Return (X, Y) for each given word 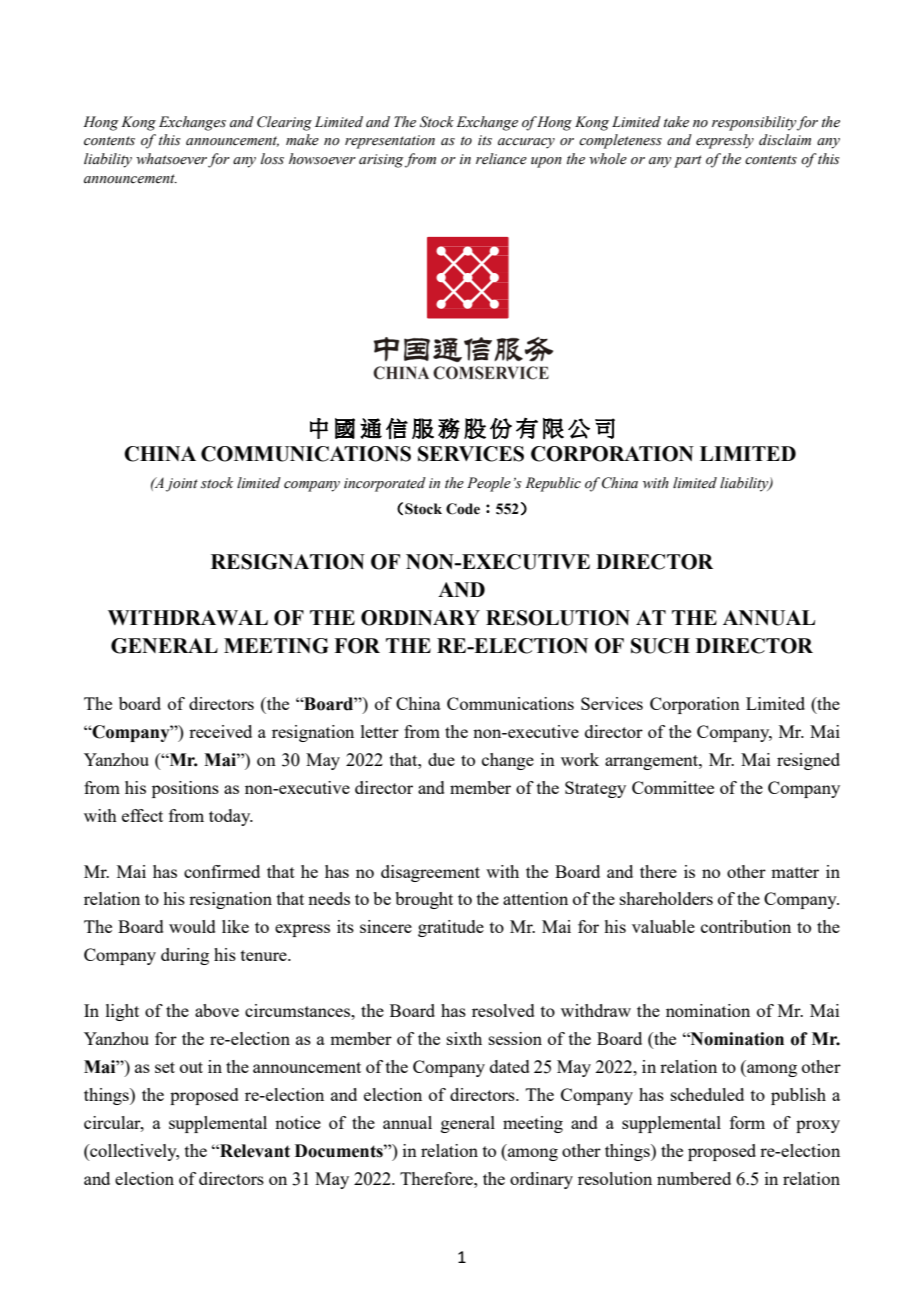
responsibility (754, 123)
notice (298, 1122)
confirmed (222, 871)
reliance (501, 159)
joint (182, 485)
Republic (553, 484)
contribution (746, 926)
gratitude (451, 928)
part (688, 161)
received (220, 731)
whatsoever (171, 159)
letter (380, 731)
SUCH (660, 646)
